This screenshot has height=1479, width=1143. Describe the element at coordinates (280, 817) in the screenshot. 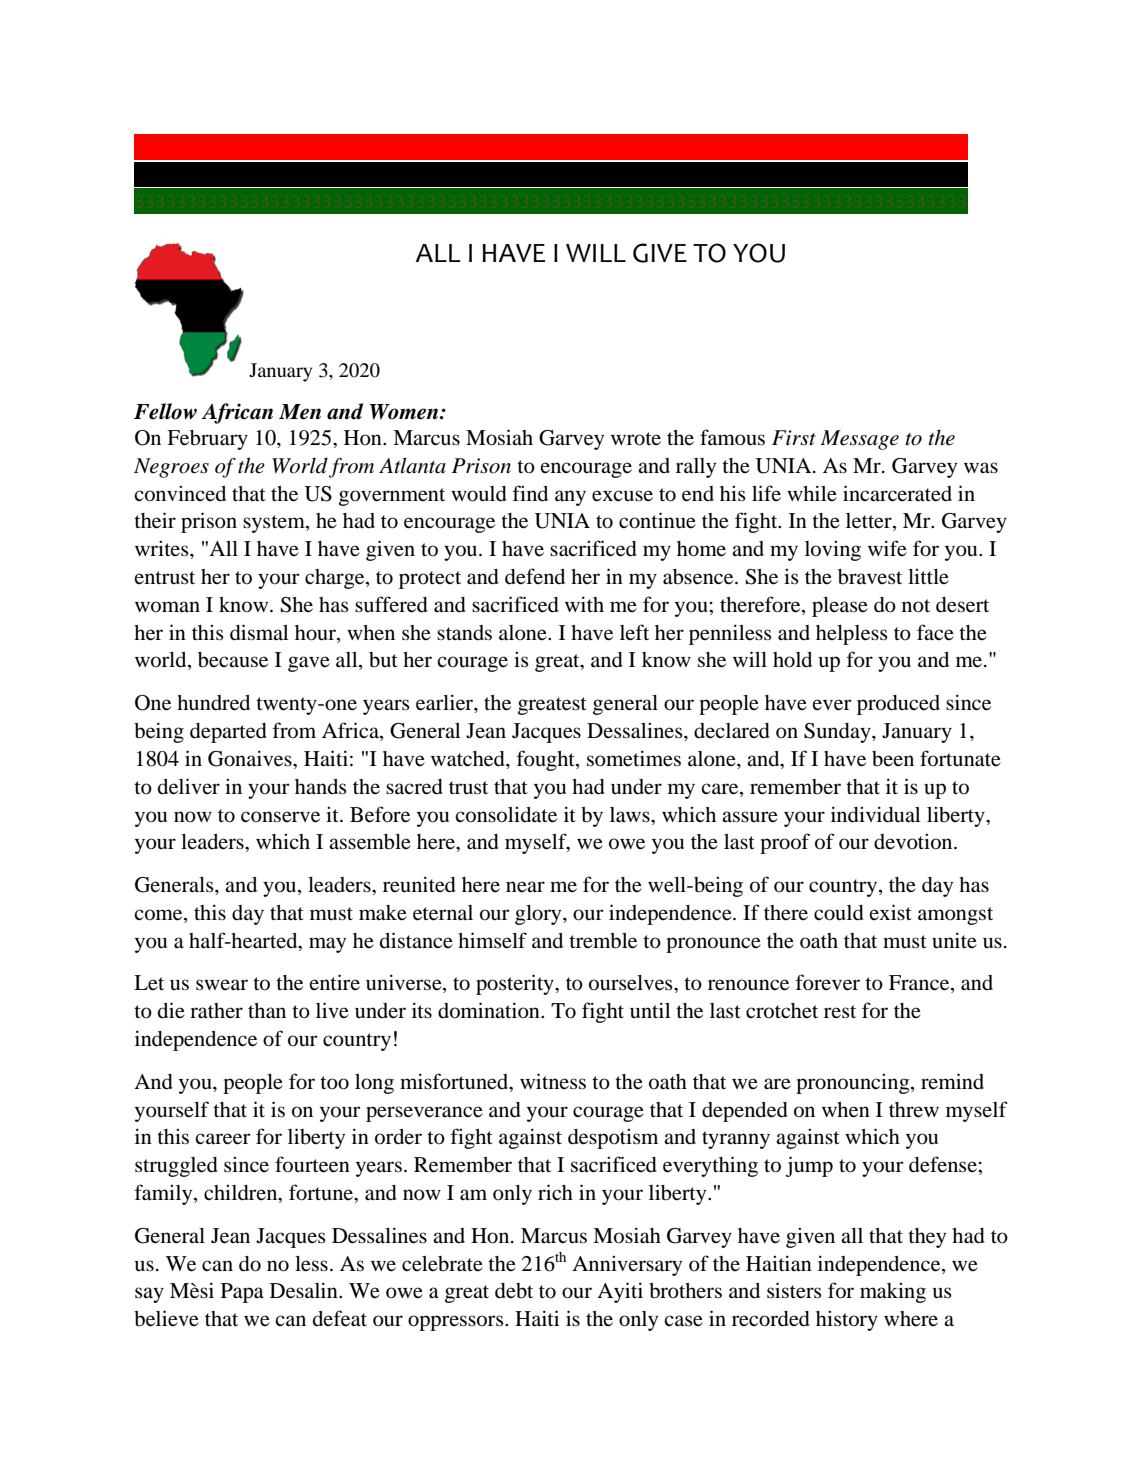

I see `conserve` at that location.
